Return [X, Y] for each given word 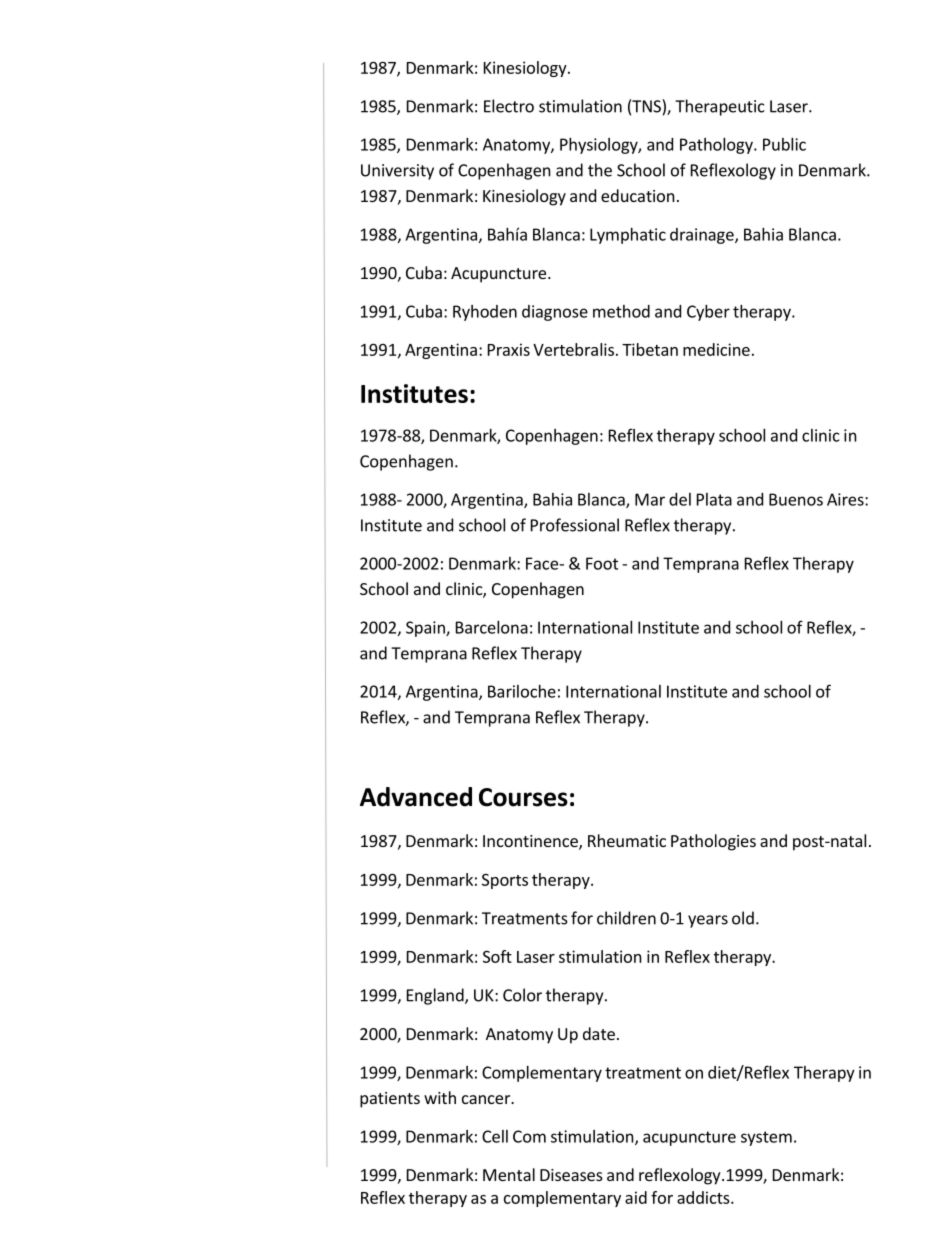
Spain [426, 629]
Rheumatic [627, 840]
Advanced [416, 797]
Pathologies [713, 842]
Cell [495, 1136]
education [638, 195]
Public [784, 144]
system [766, 1138]
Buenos [796, 499]
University [397, 172]
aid [636, 1197]
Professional [575, 525]
